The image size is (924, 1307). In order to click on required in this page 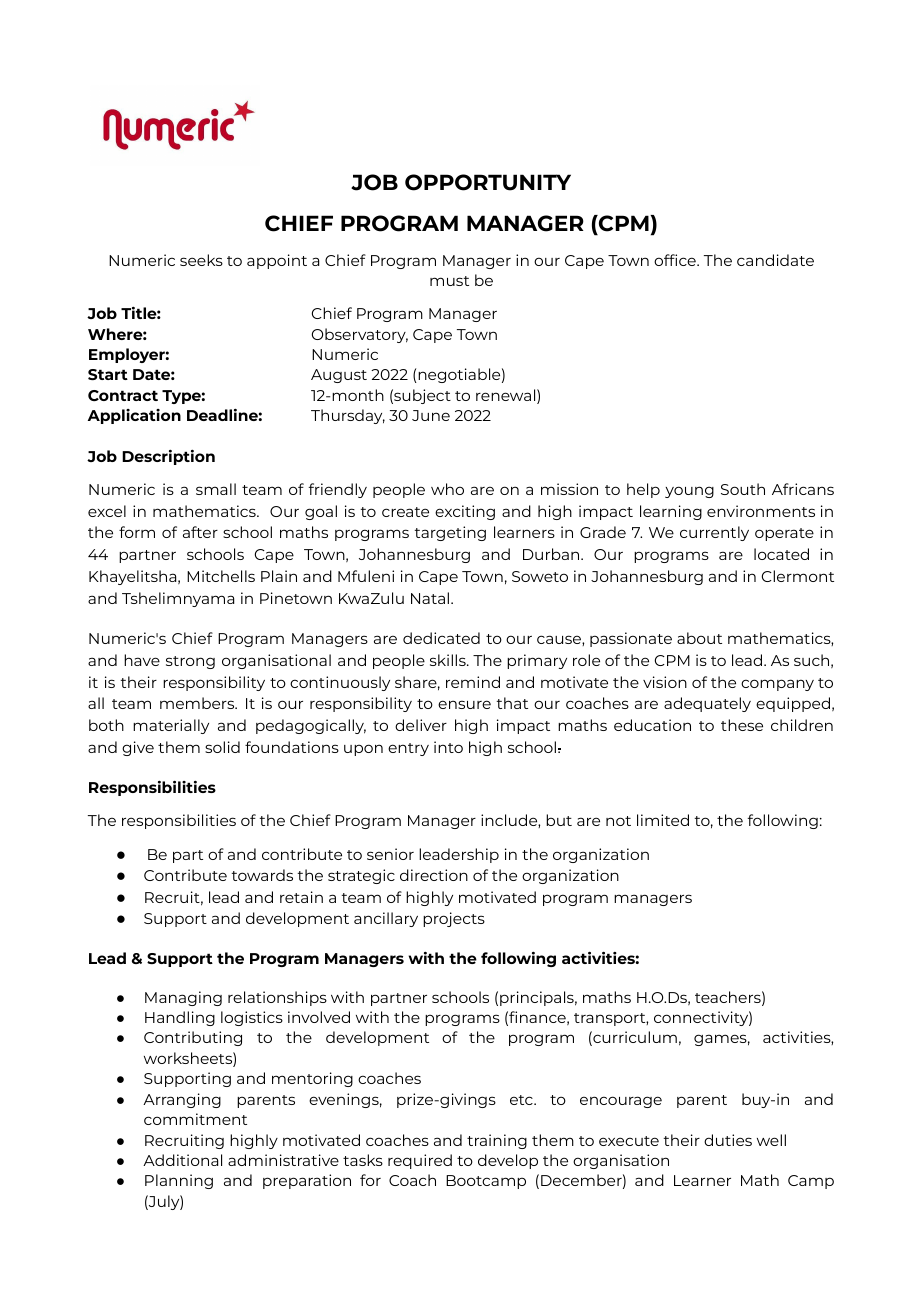, I will do `click(420, 1161)`.
